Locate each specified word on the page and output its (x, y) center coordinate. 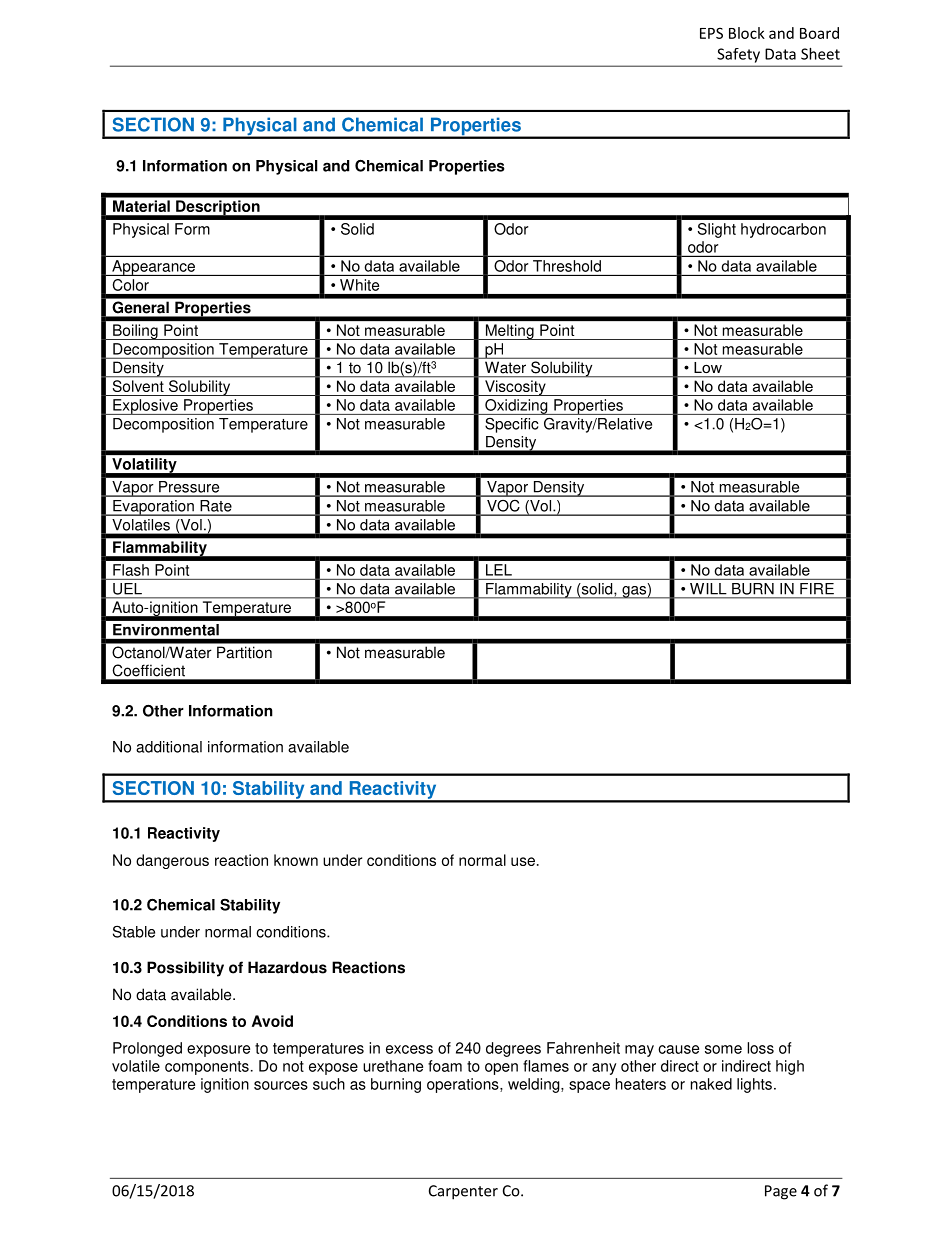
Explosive (145, 407)
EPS (711, 33)
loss (760, 1048)
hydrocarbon (783, 230)
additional (169, 747)
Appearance (153, 268)
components (207, 1068)
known (296, 860)
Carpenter (463, 1192)
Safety (739, 55)
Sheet (820, 54)
